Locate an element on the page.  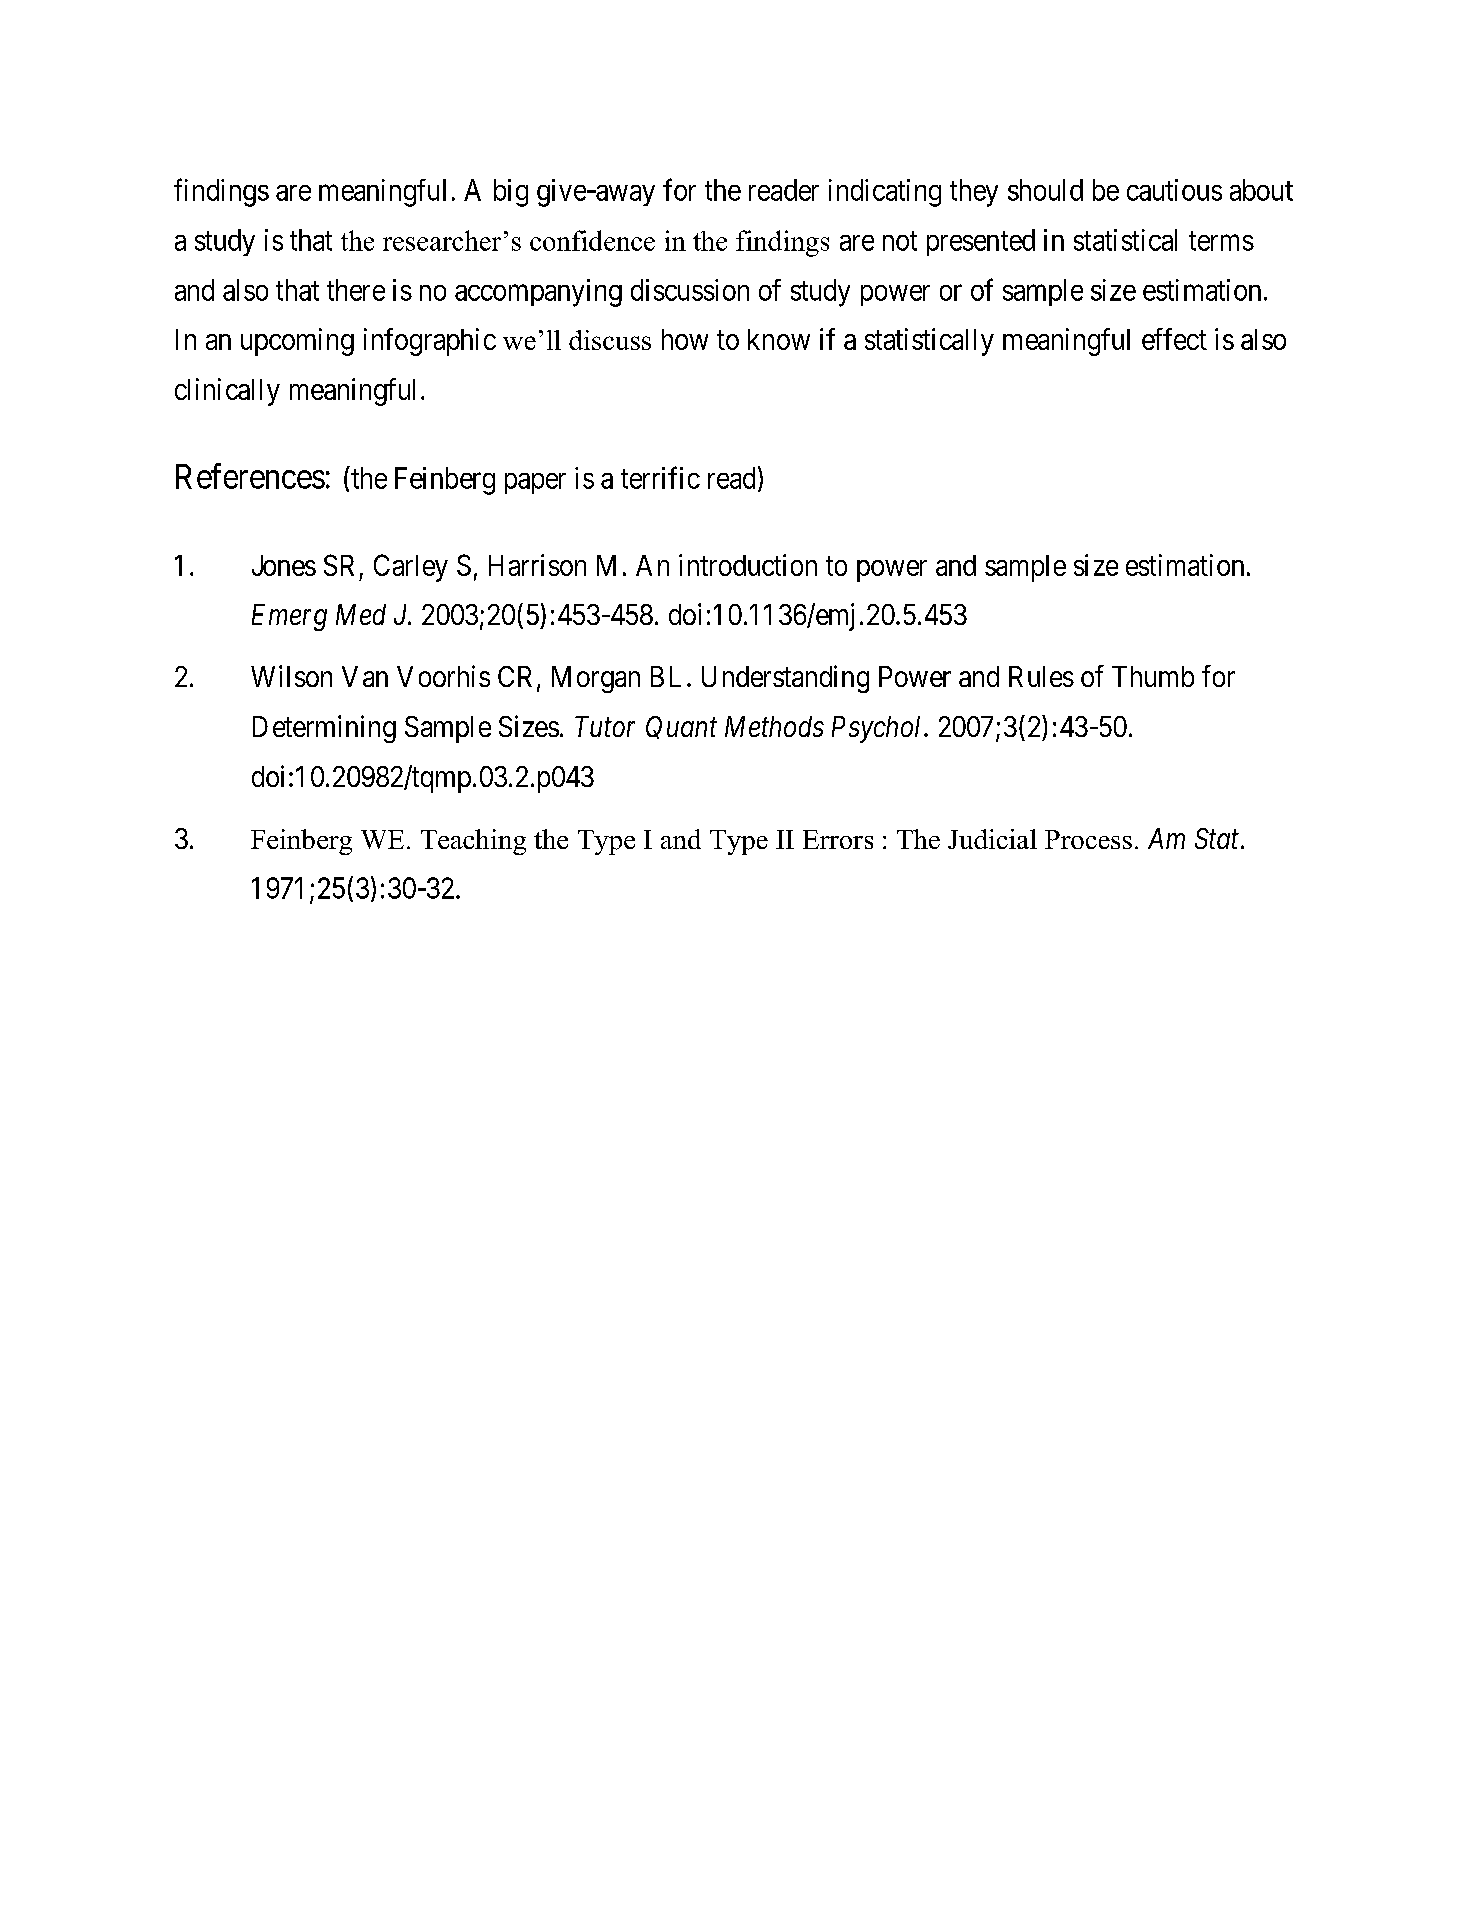
indicating is located at coordinates (885, 193).
